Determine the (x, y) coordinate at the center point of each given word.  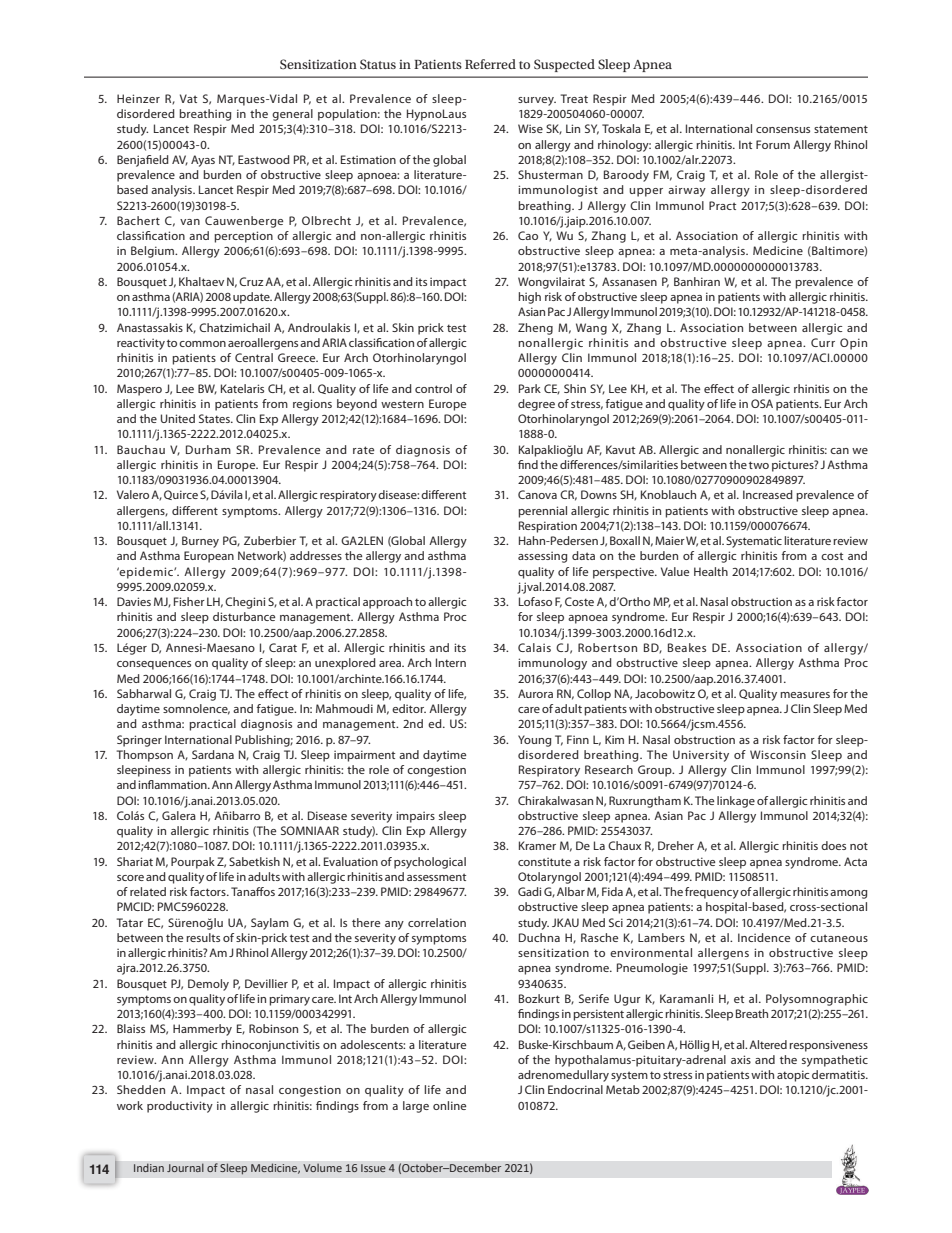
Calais (534, 647)
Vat (188, 98)
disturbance (244, 616)
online (449, 1105)
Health (711, 571)
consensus (783, 130)
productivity (180, 1107)
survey (537, 101)
